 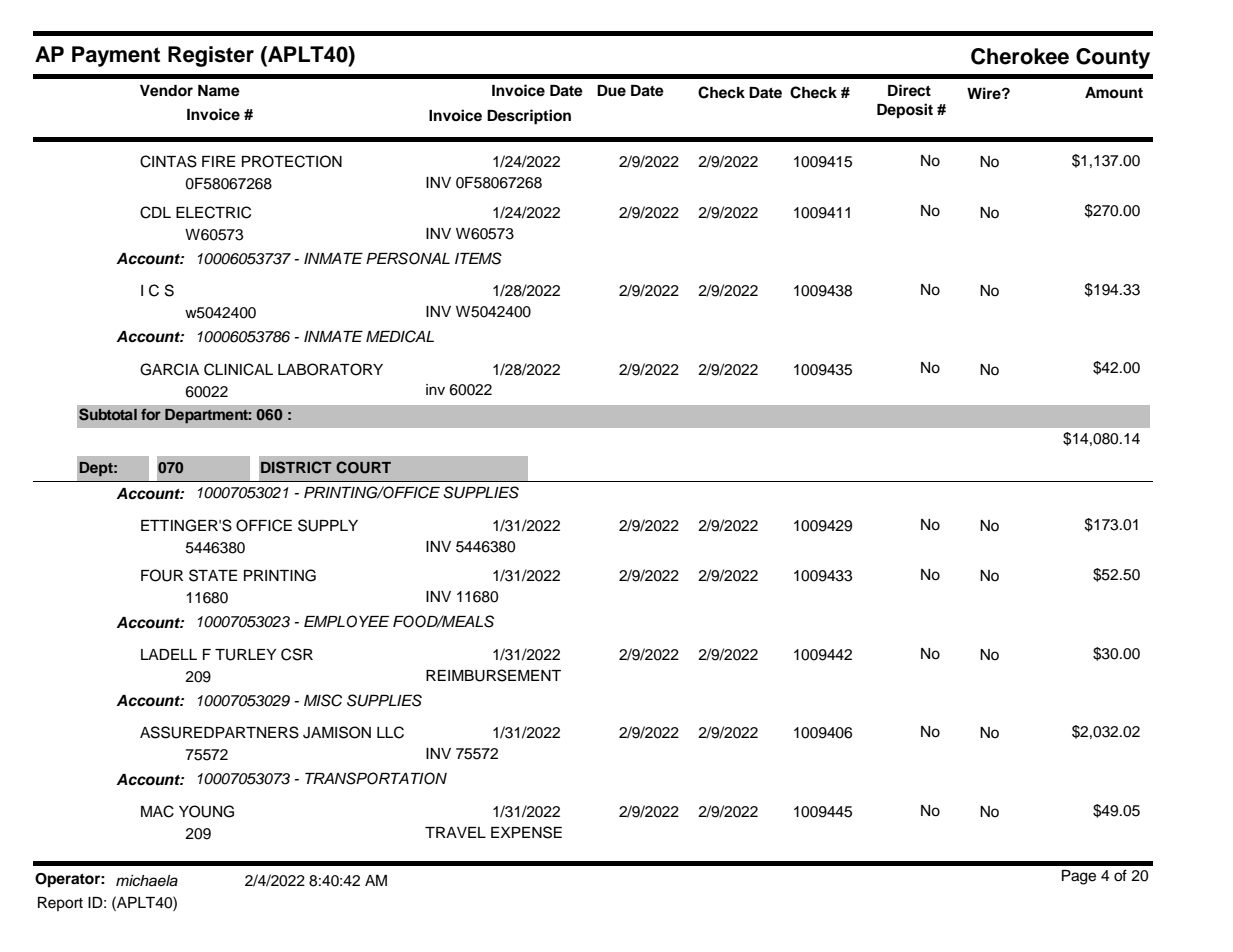 What do you see at coordinates (363, 467) in the image?
I see `COURT` at bounding box center [363, 467].
